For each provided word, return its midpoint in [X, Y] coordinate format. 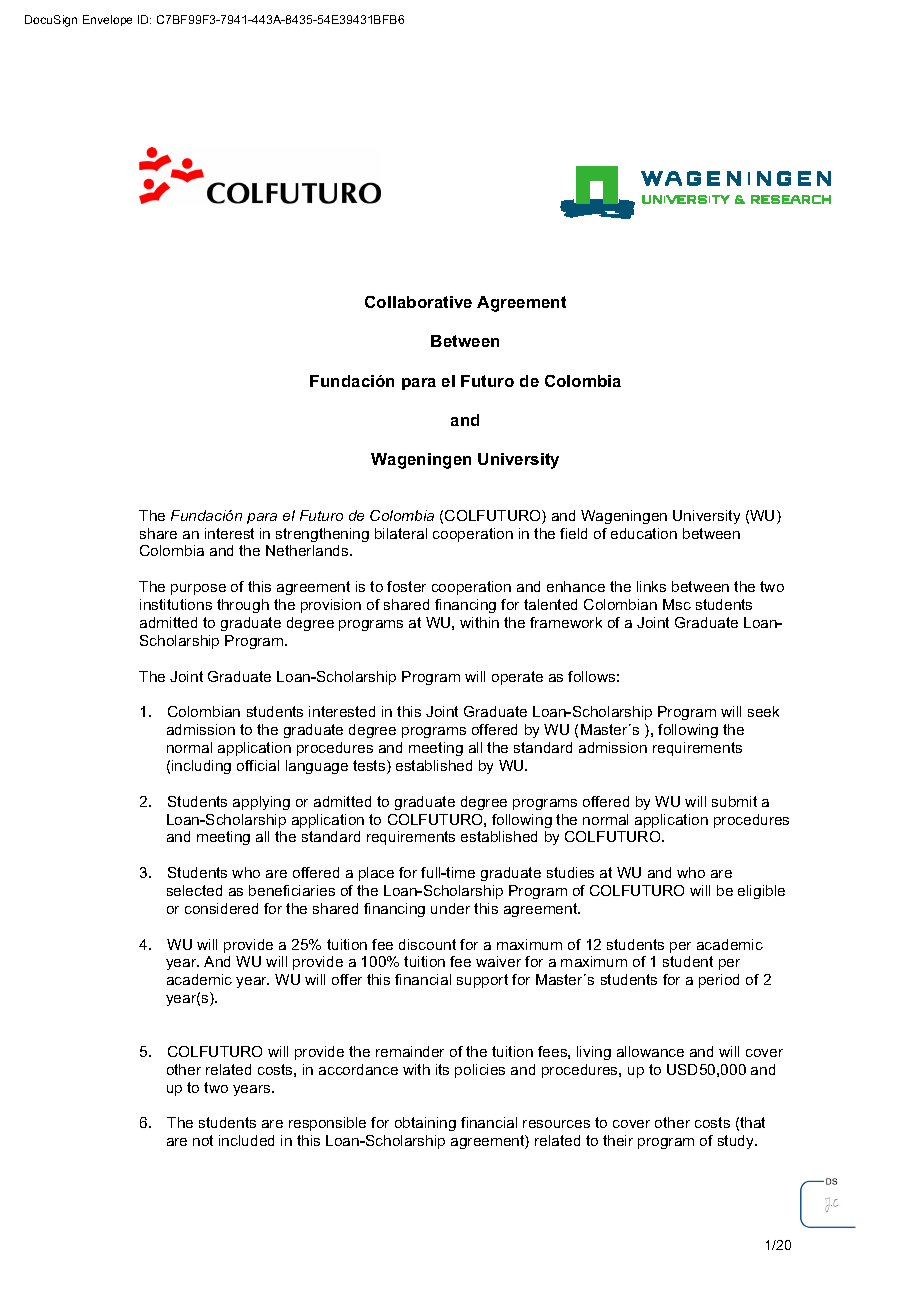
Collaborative [418, 302]
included [246, 1140]
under [450, 908]
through [243, 606]
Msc [677, 604]
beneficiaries [292, 890]
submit [734, 801]
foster [406, 586]
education [644, 533]
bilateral [401, 533]
